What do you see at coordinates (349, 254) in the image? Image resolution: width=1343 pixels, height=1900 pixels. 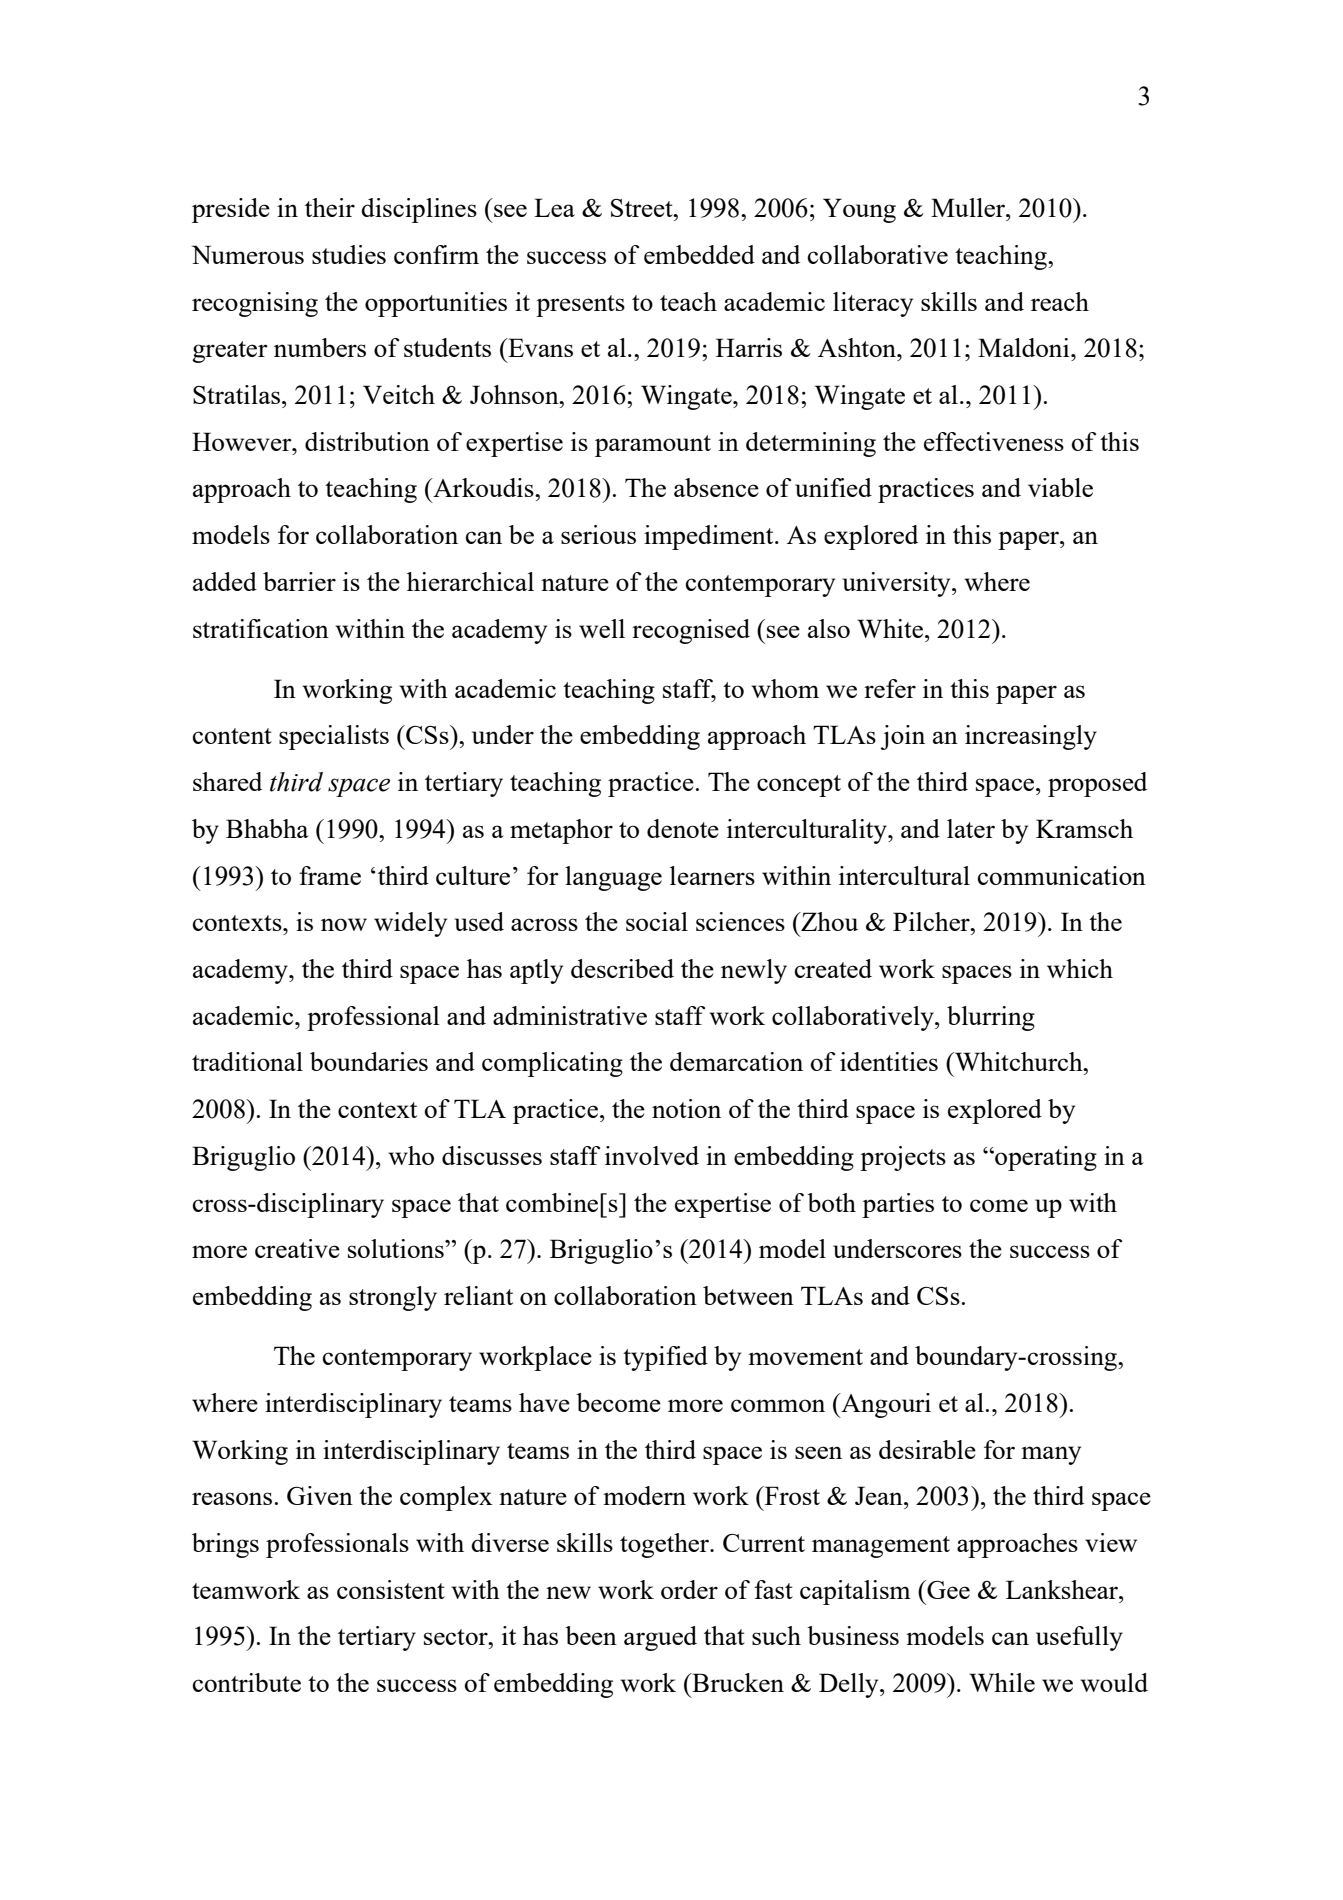 I see `studies` at bounding box center [349, 254].
